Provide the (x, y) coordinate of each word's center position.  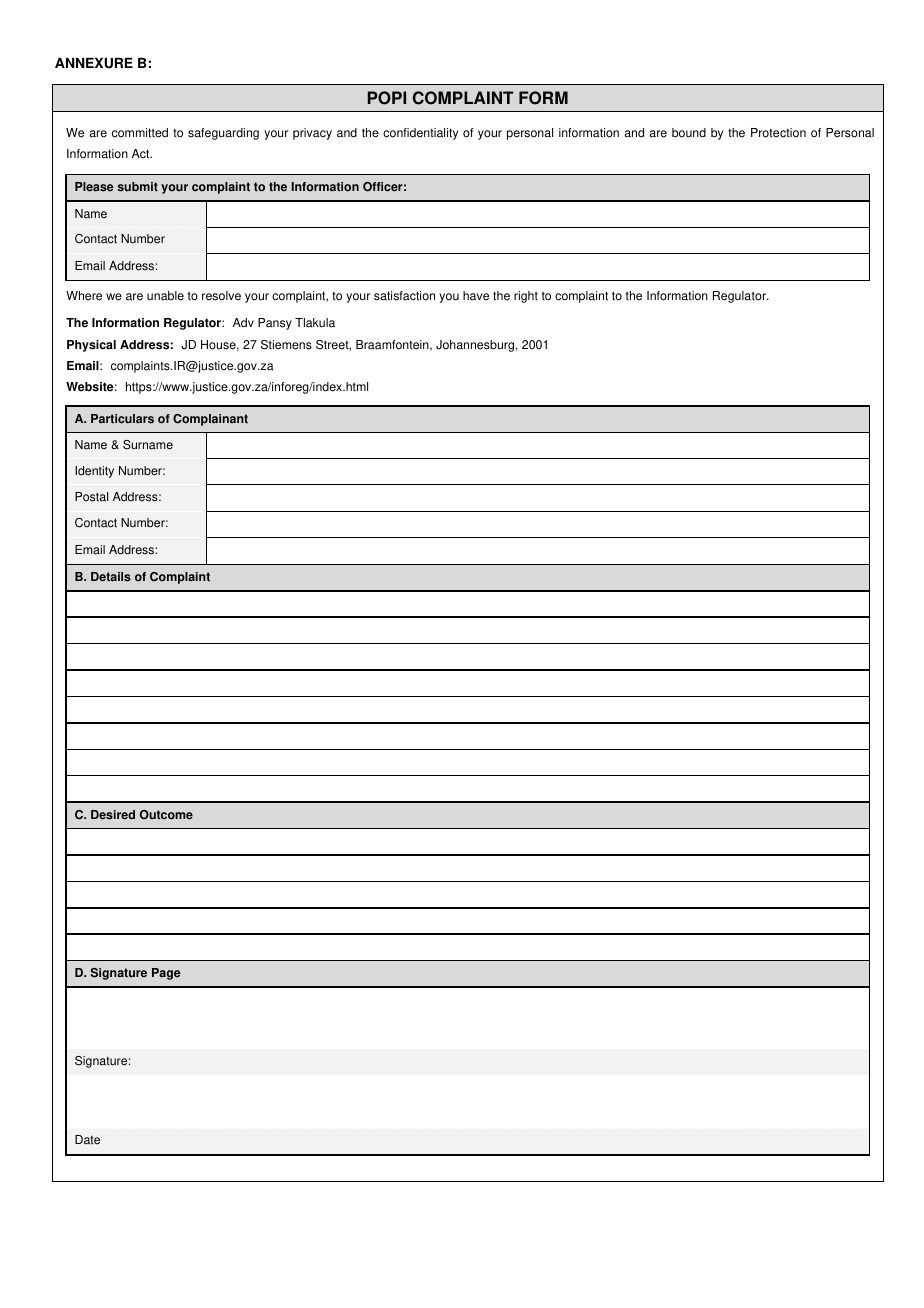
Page (166, 974)
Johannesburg (475, 346)
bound (689, 133)
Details (111, 577)
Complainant (210, 420)
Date (87, 1140)
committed (140, 133)
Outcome (166, 815)
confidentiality (420, 134)
